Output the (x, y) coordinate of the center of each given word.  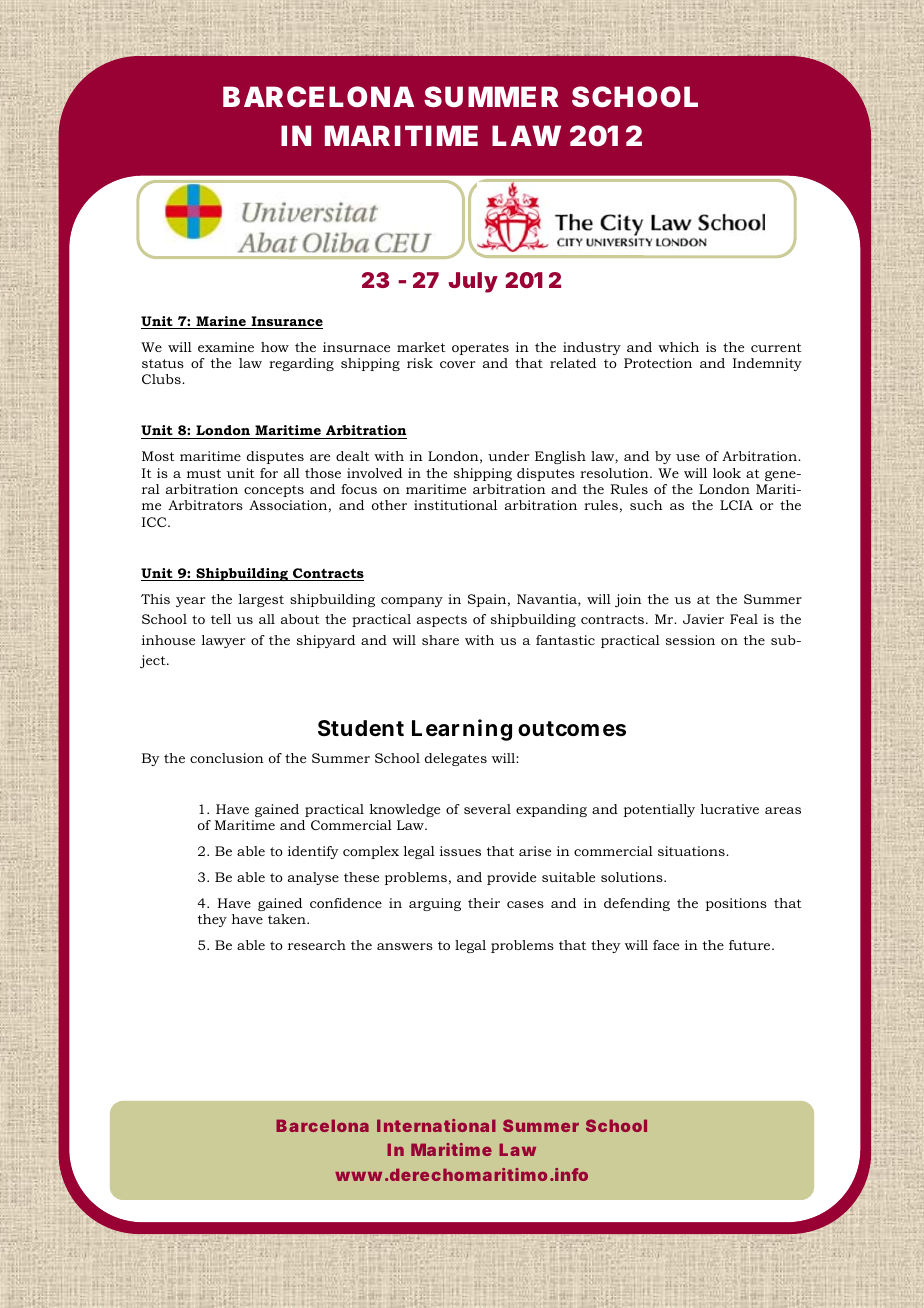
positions (736, 904)
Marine (221, 322)
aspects (442, 621)
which (678, 347)
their (484, 903)
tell (221, 619)
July (473, 282)
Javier (703, 619)
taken (288, 919)
